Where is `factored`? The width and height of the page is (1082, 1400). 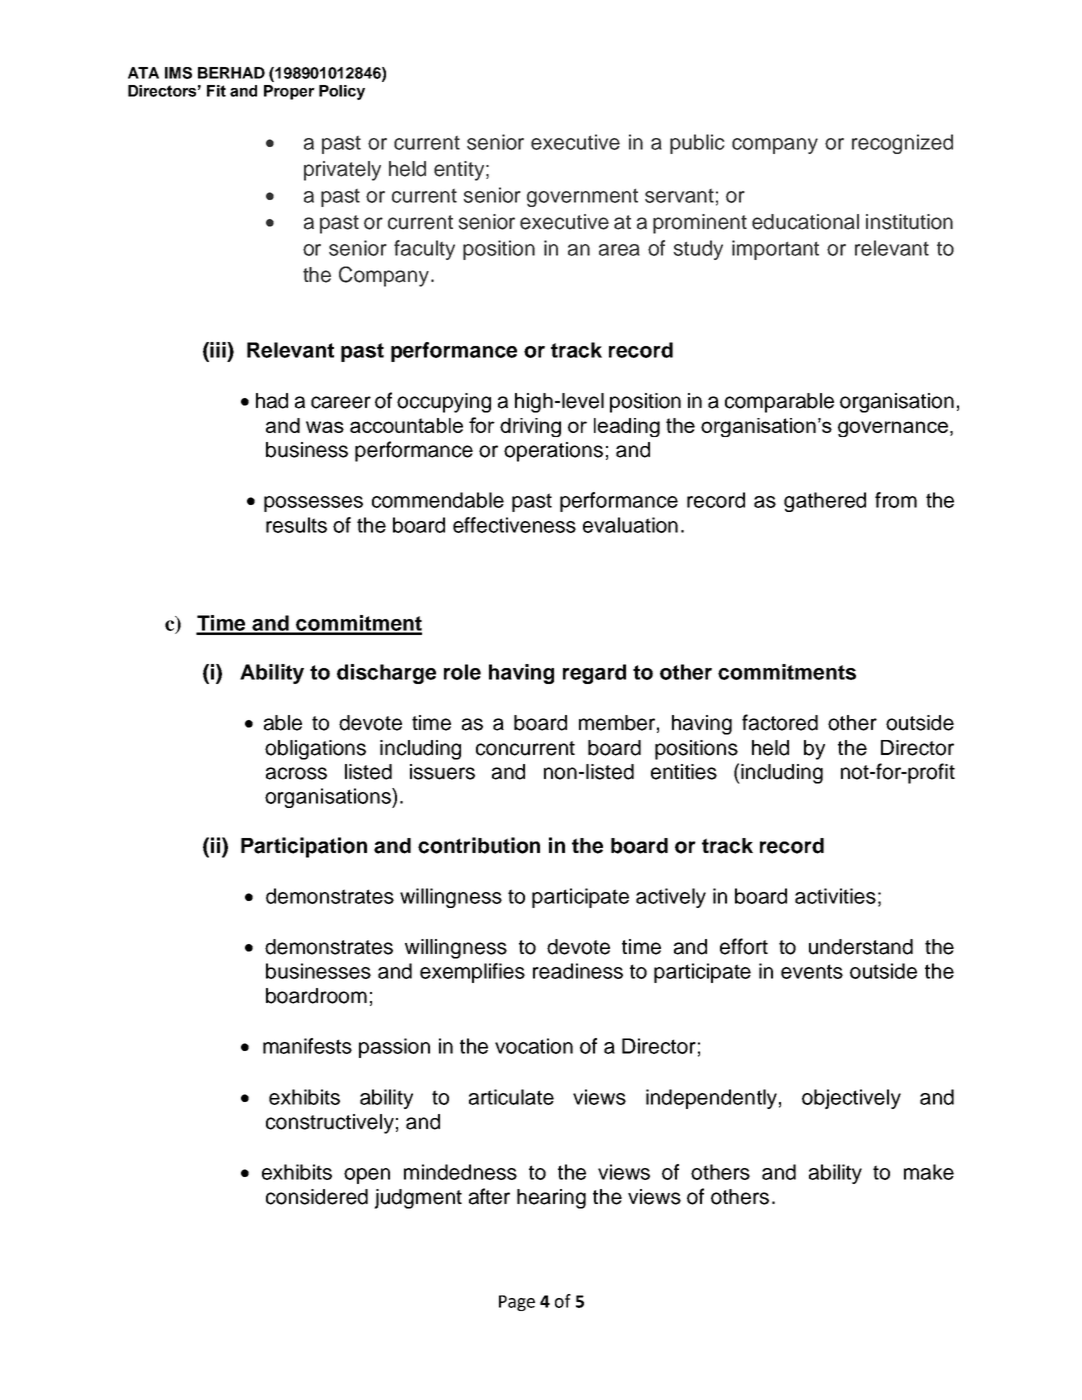
factored is located at coordinates (780, 722).
